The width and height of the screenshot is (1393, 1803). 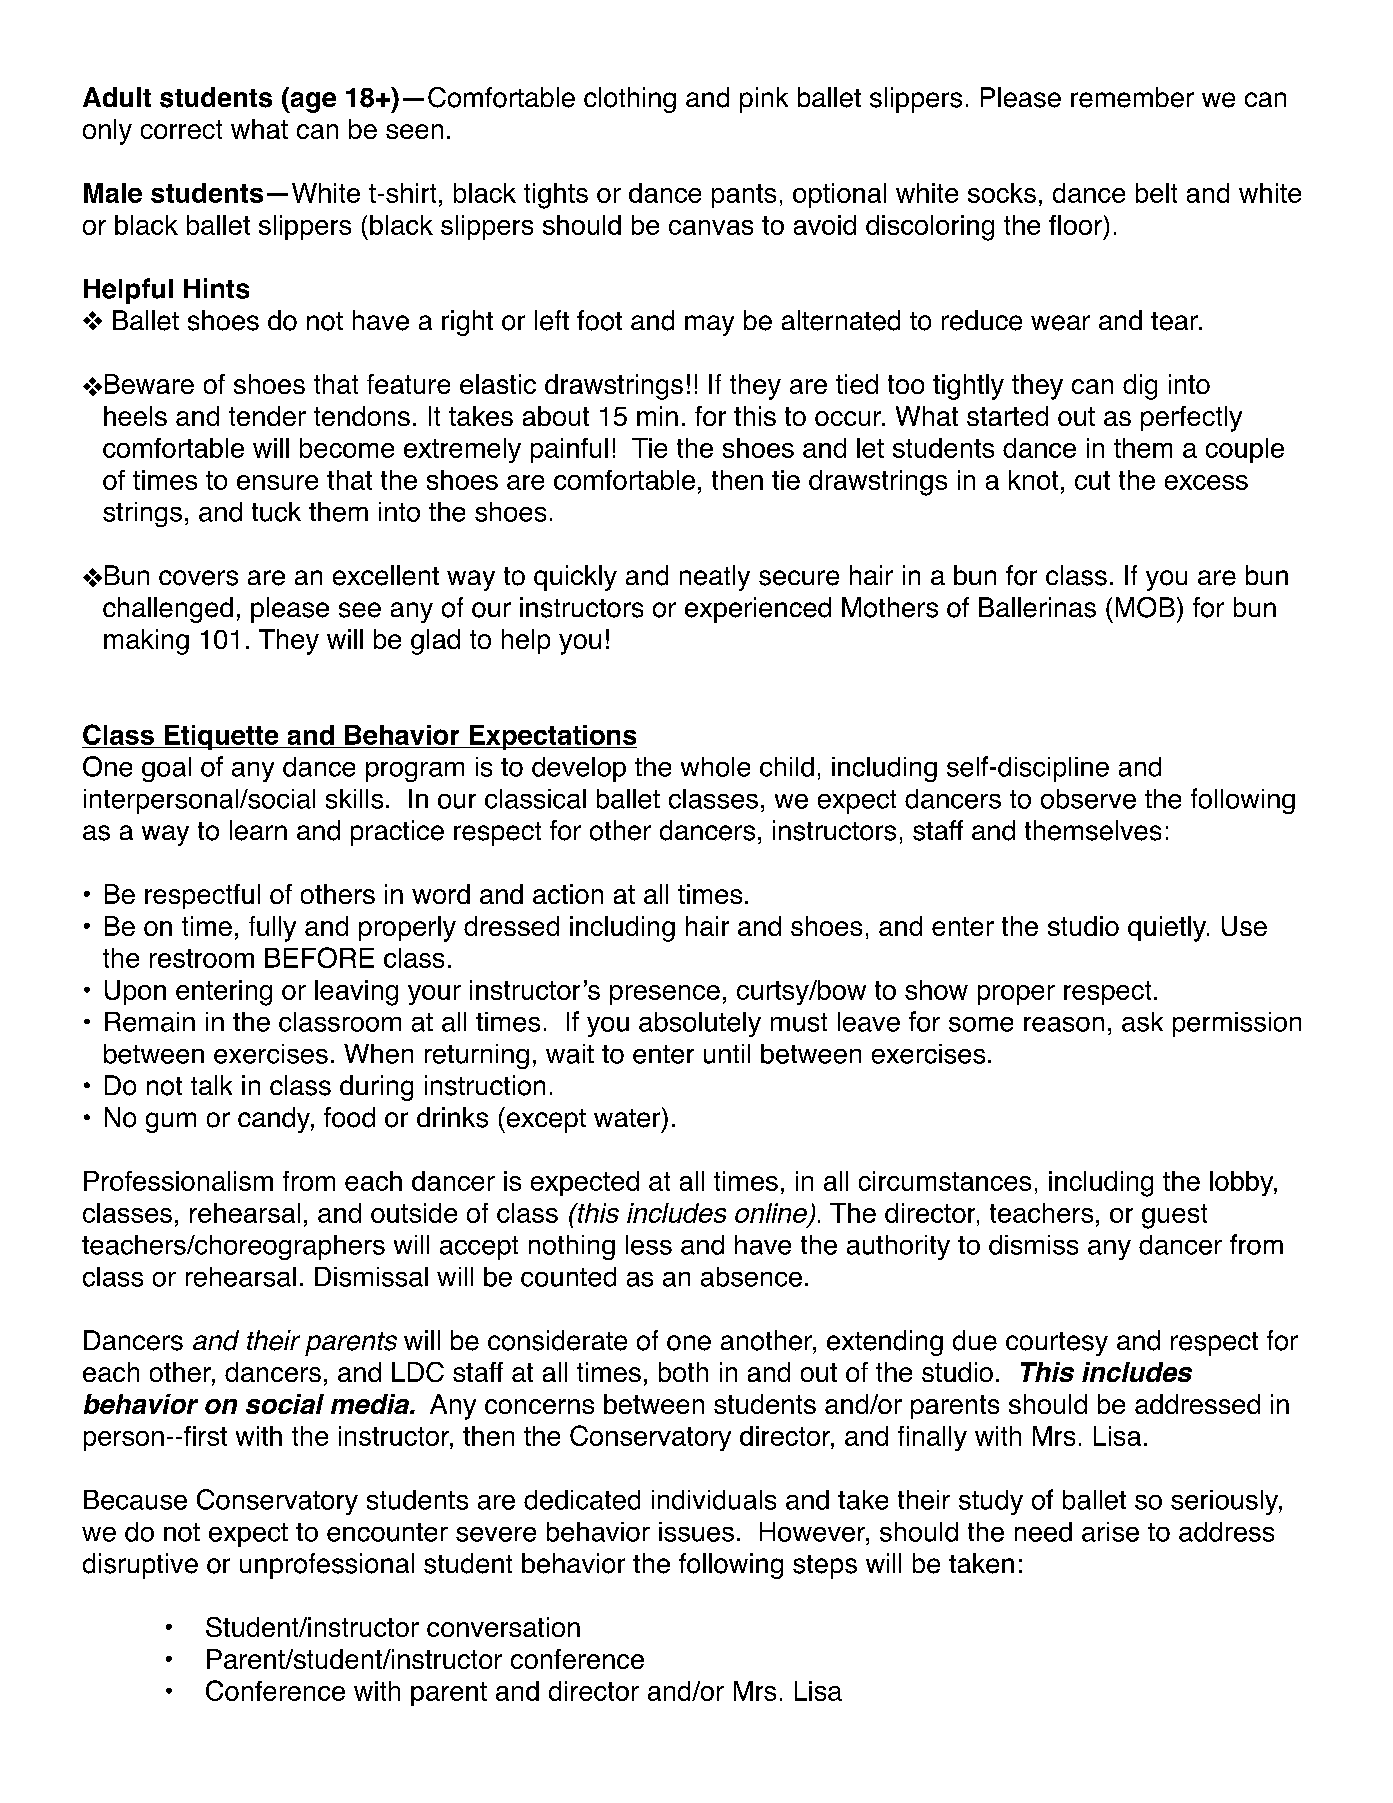 What do you see at coordinates (258, 830) in the screenshot?
I see `learn` at bounding box center [258, 830].
